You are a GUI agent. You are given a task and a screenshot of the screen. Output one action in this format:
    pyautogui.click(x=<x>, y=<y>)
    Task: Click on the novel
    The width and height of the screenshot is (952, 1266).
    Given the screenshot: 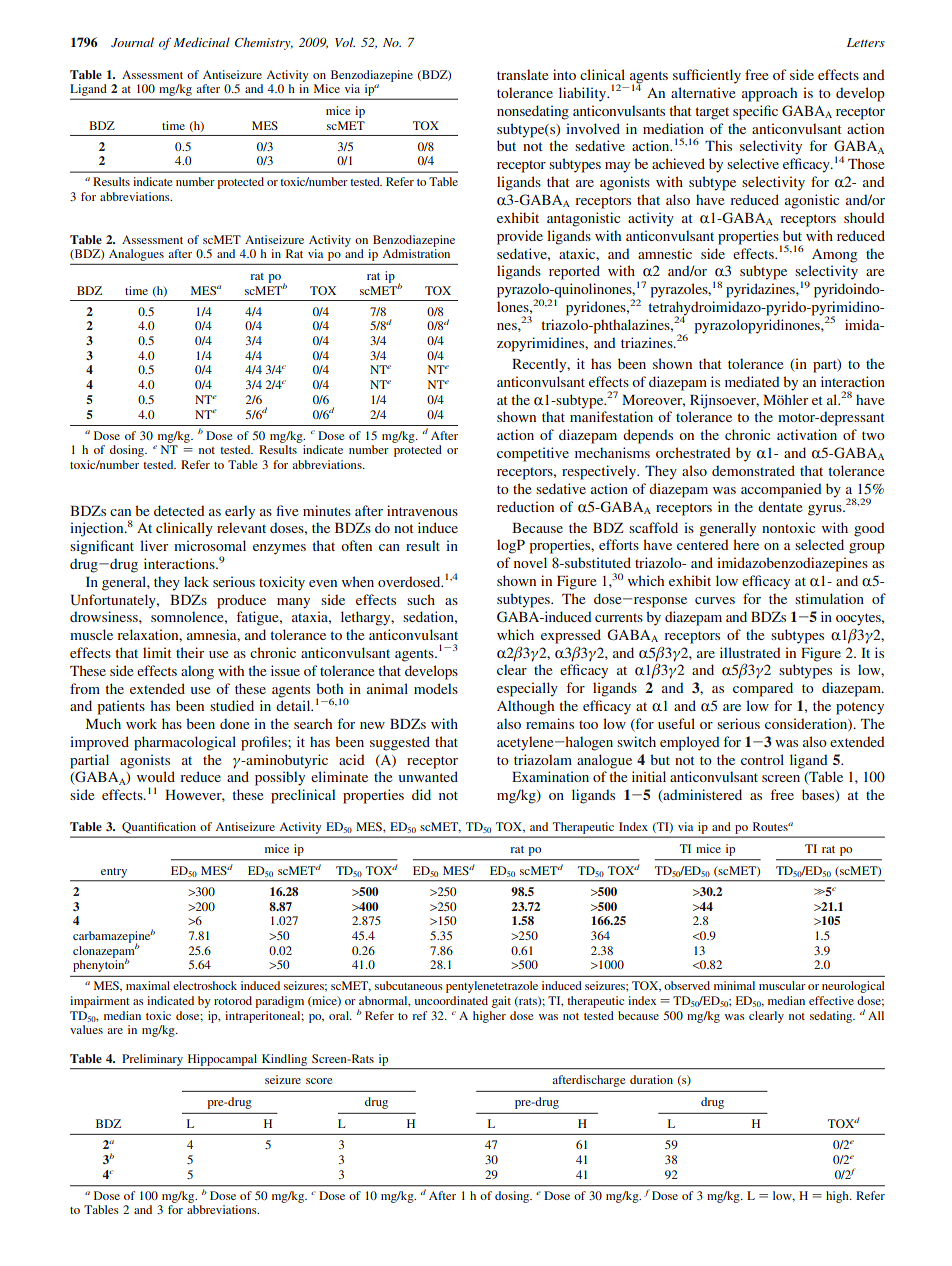 What is the action you would take?
    pyautogui.click(x=530, y=562)
